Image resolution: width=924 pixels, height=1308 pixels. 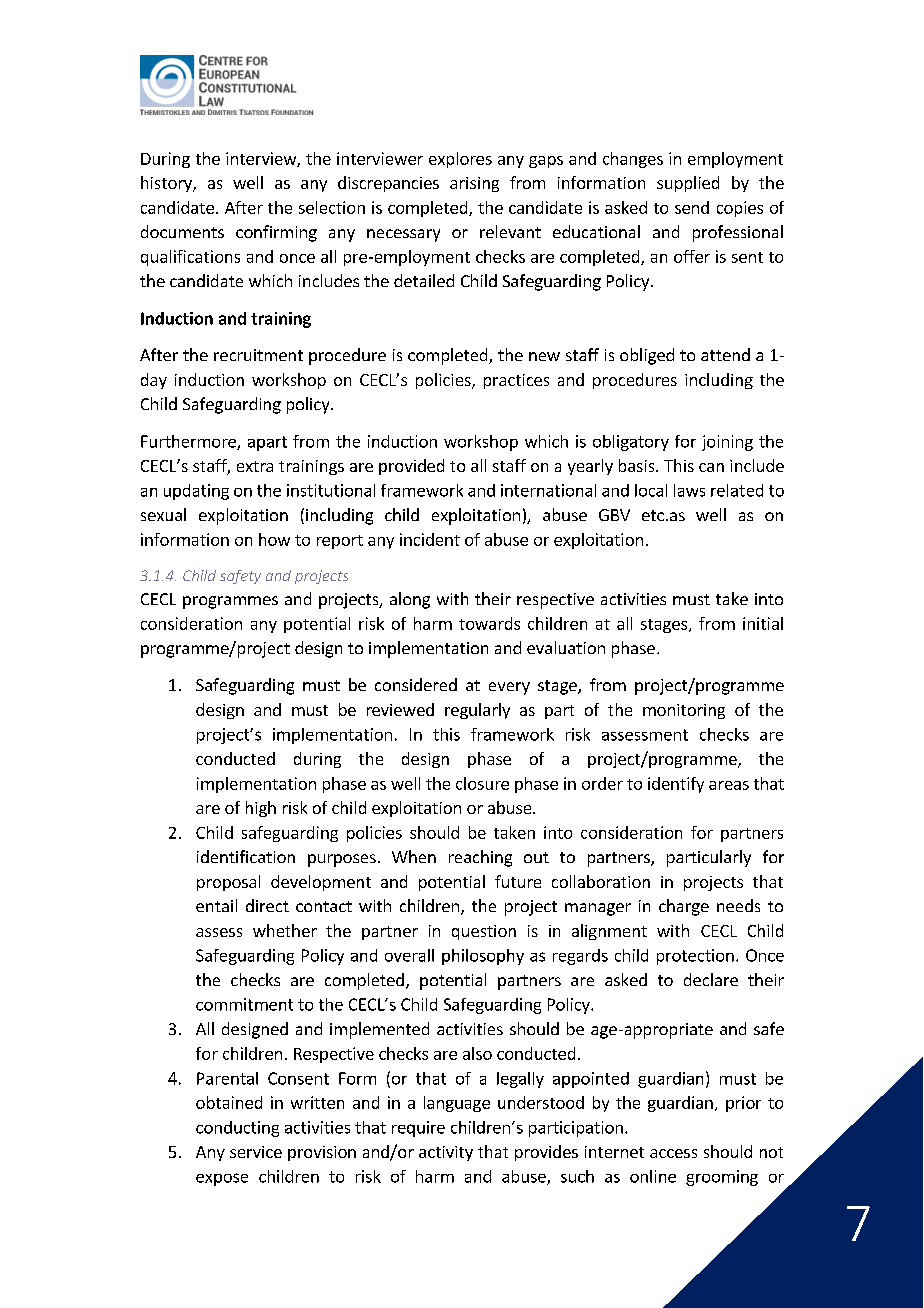 I want to click on entail, so click(x=216, y=905).
